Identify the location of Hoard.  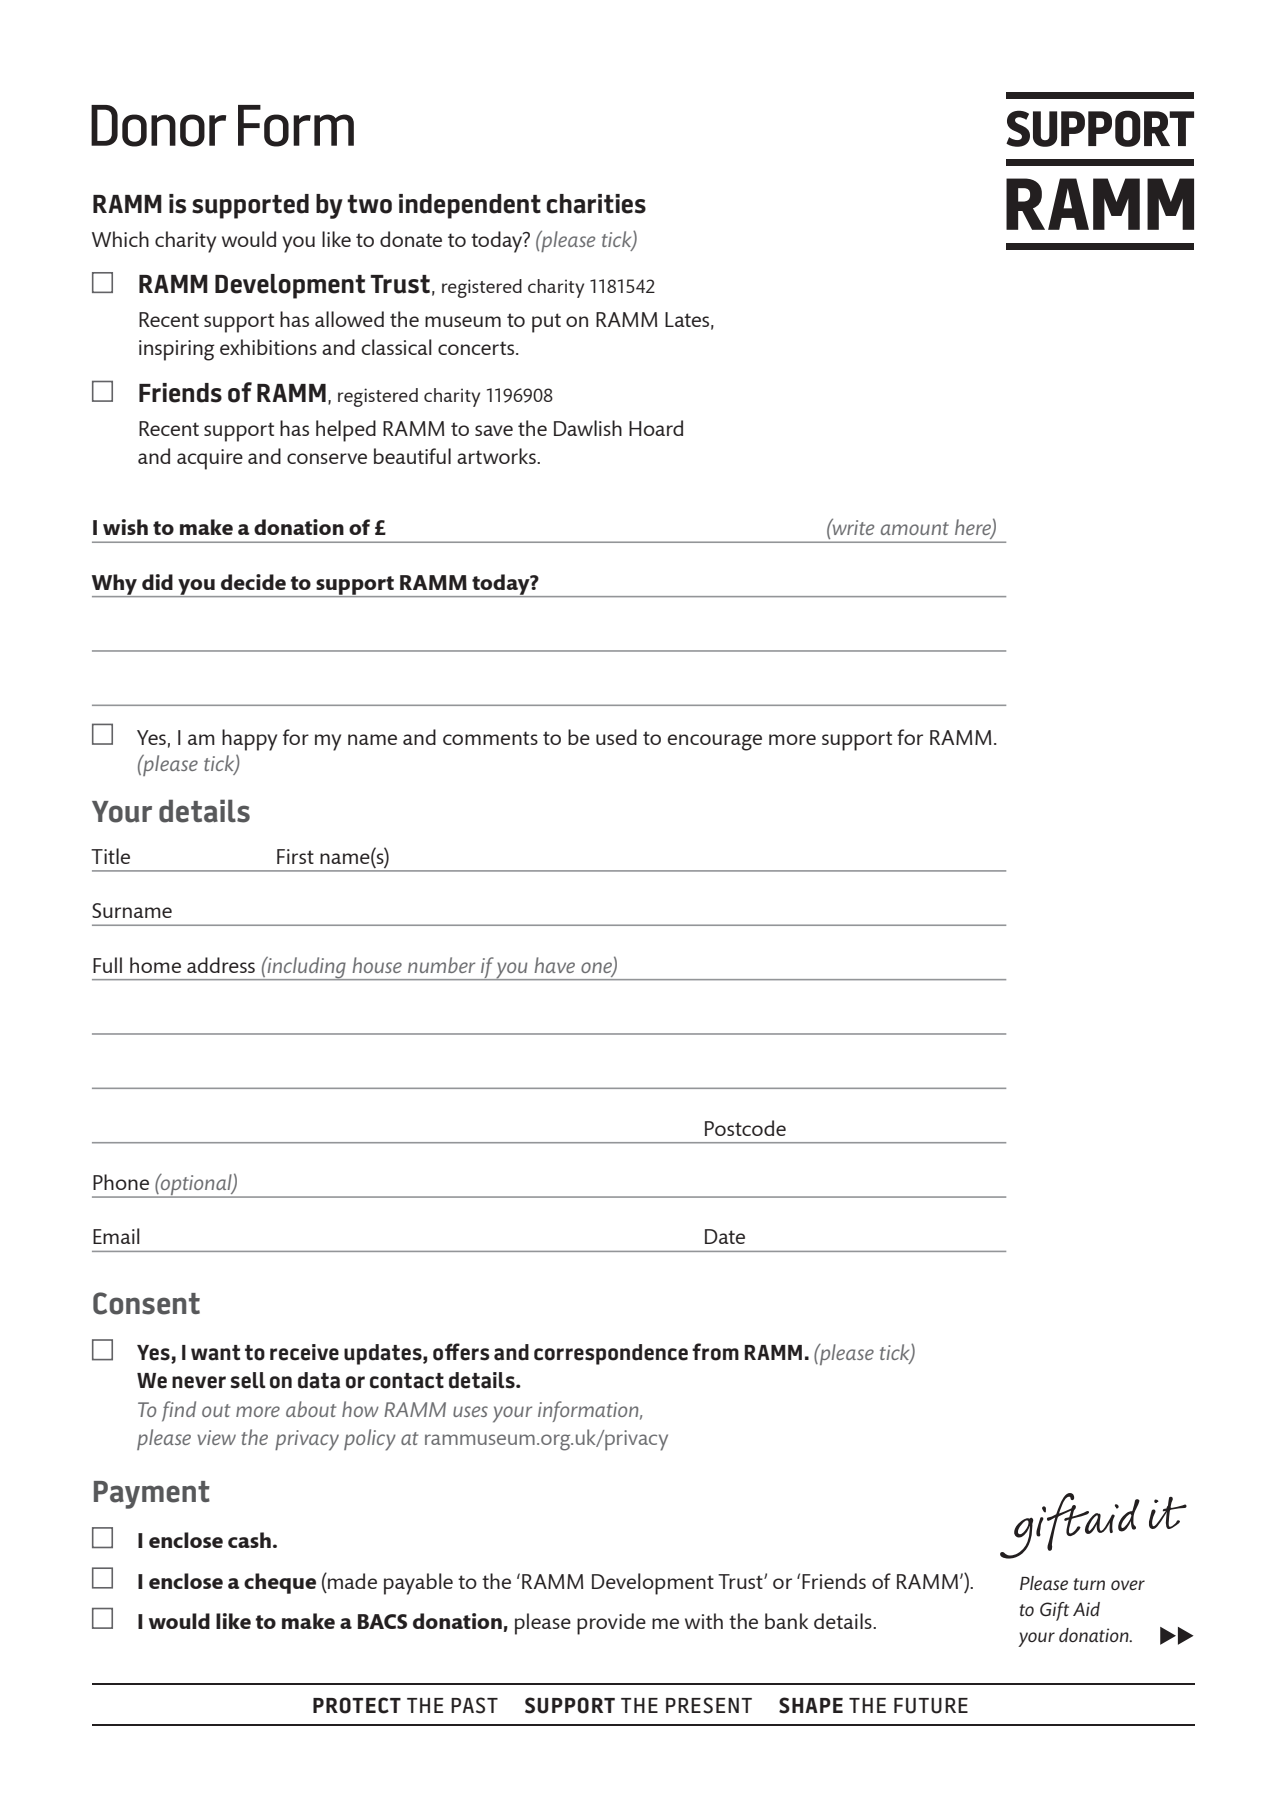
(656, 428).
